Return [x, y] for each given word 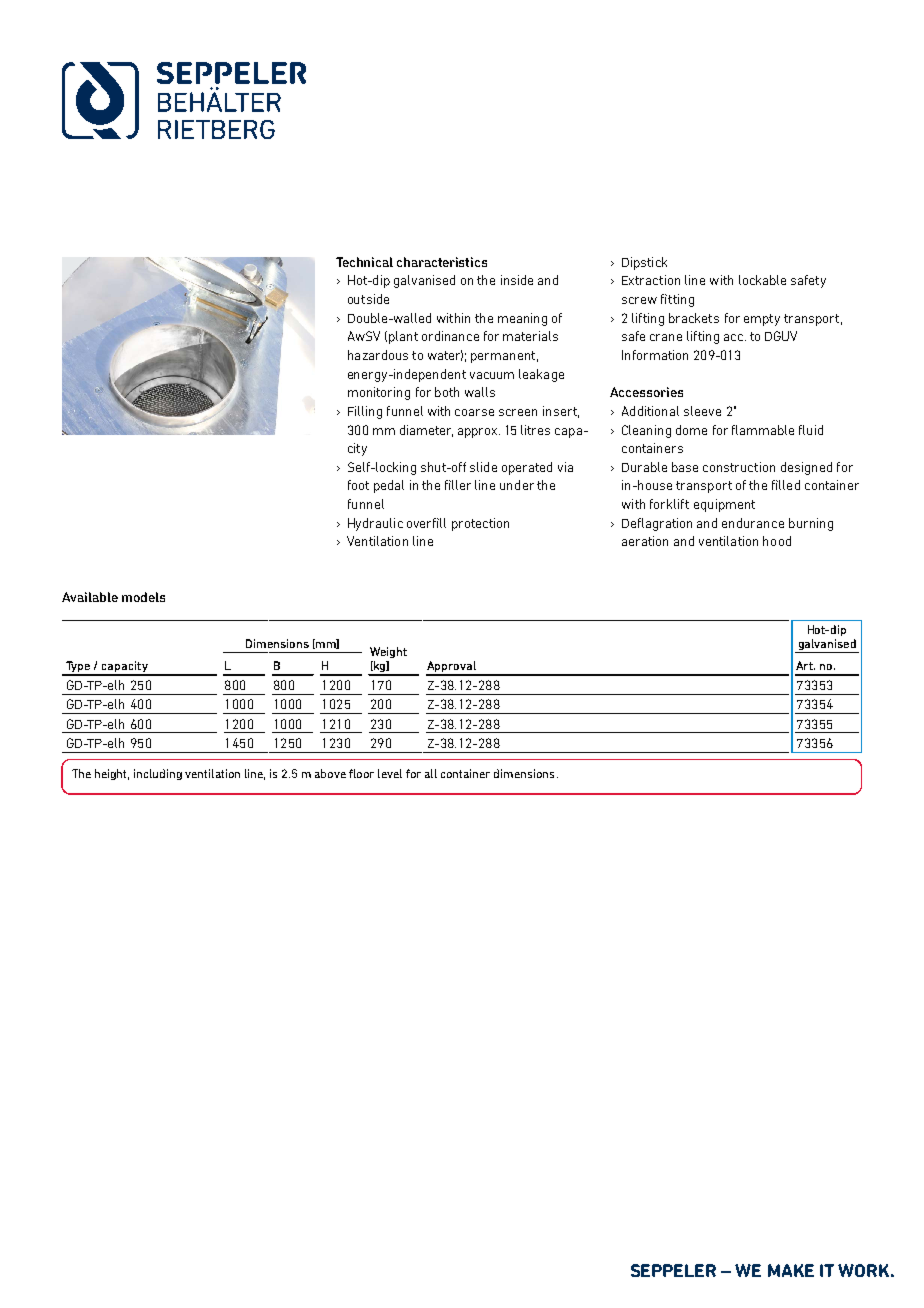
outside [368, 299]
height [112, 774]
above [330, 773]
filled [786, 485]
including [158, 774]
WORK [863, 1270]
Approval [452, 668]
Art [805, 665]
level [390, 773]
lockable [762, 280]
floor [361, 773]
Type [78, 668]
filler [458, 485]
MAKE [791, 1270]
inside [517, 280]
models [143, 597]
